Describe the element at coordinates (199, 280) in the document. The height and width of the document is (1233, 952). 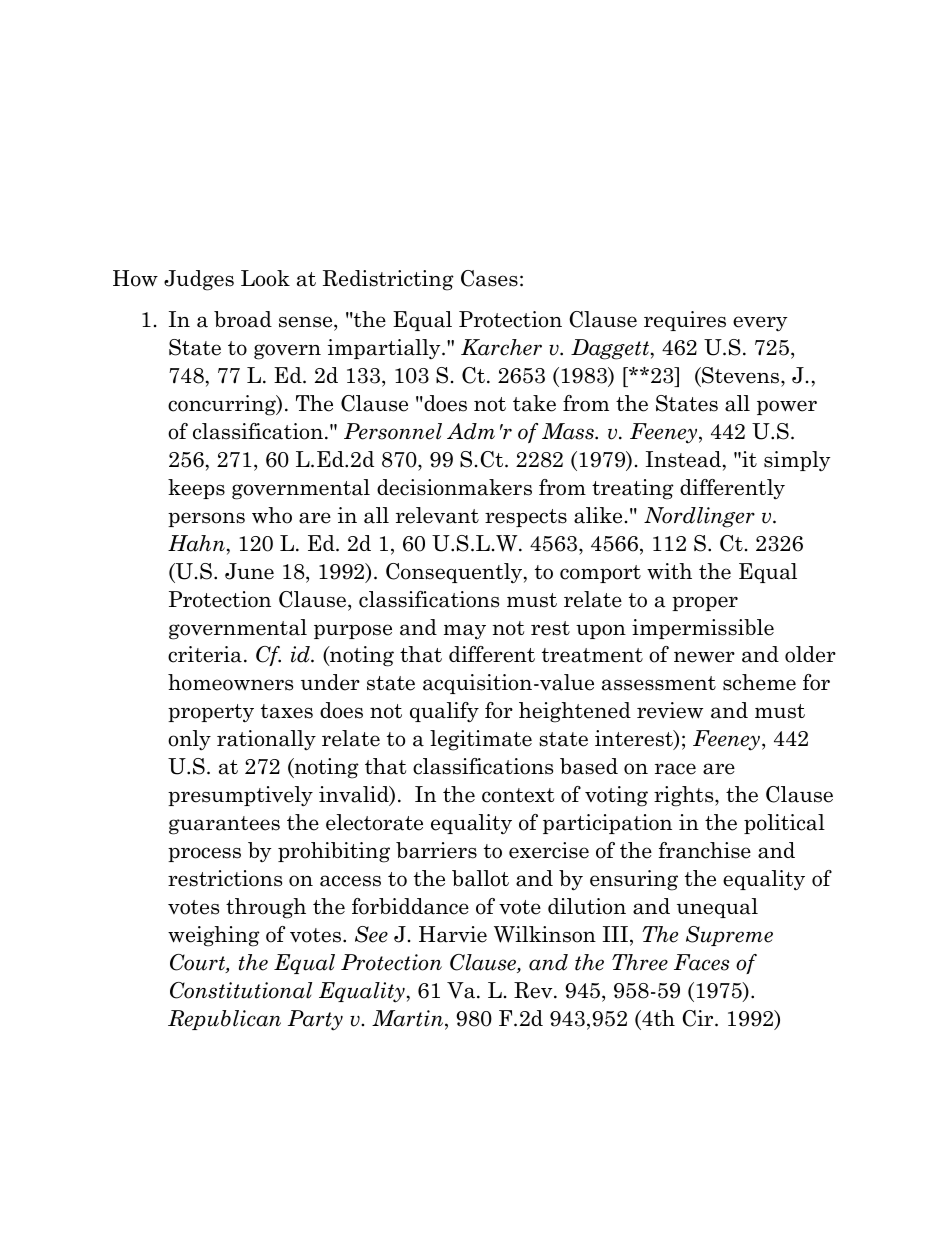
I see `Judges` at that location.
